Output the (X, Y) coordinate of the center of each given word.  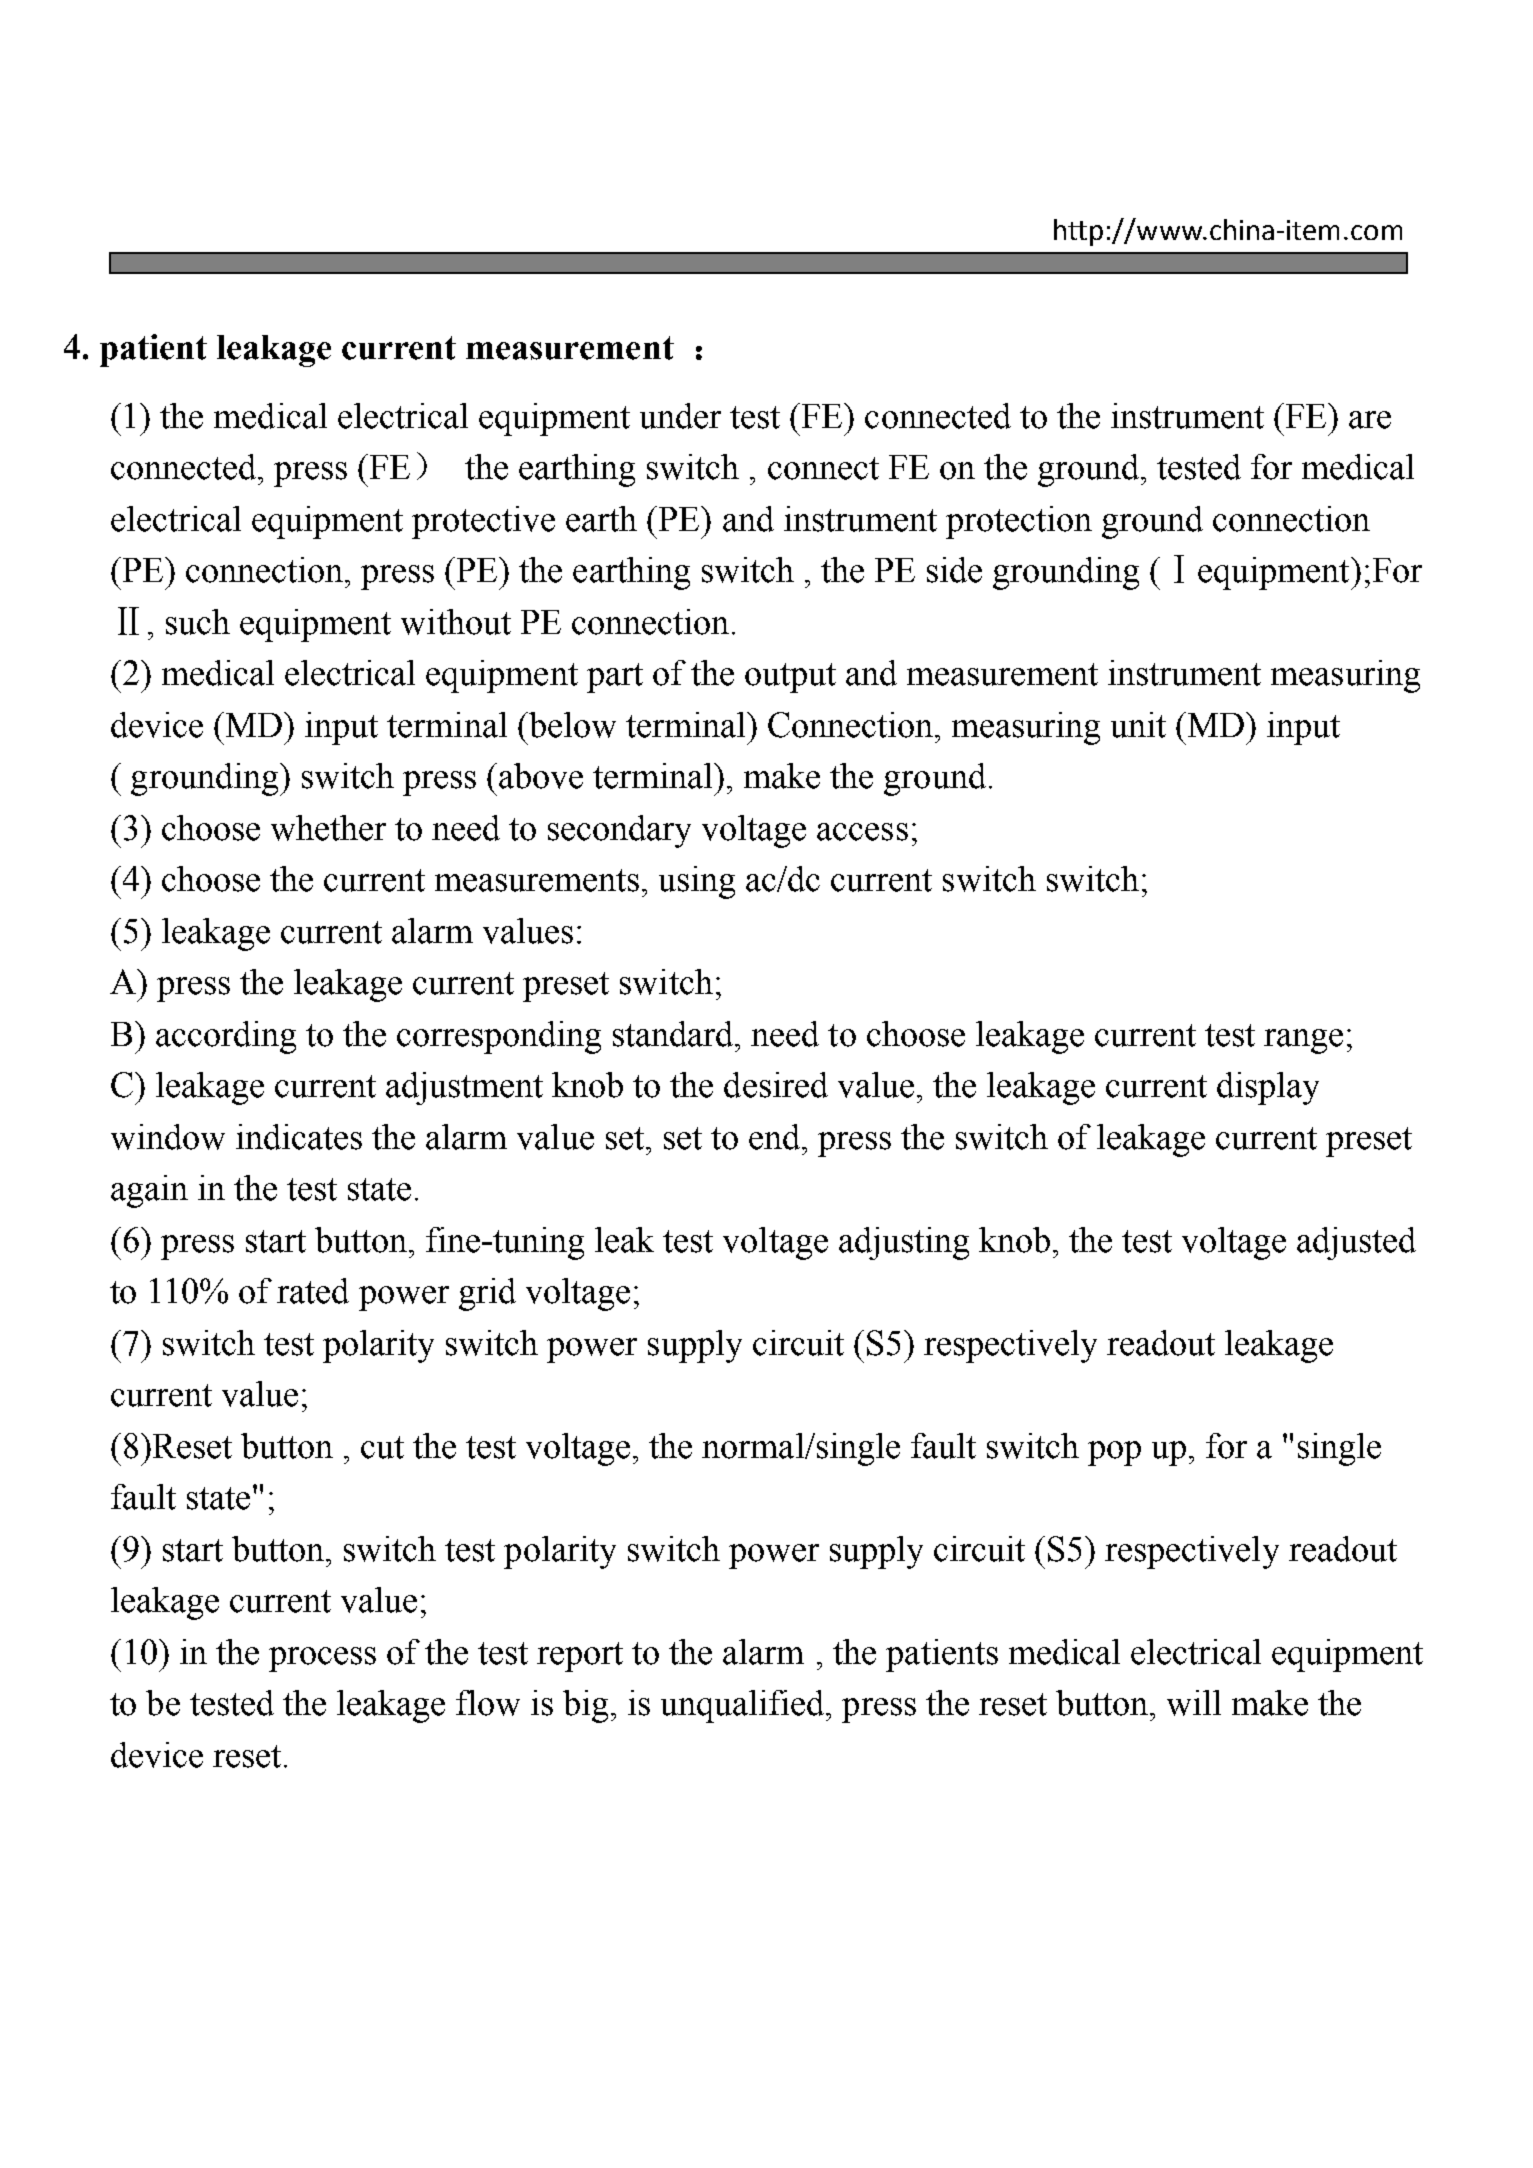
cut (382, 1447)
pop (1114, 1453)
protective (483, 522)
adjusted (1356, 1243)
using (697, 882)
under (680, 416)
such (198, 622)
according (226, 1037)
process (322, 1659)
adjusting (904, 1243)
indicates (299, 1137)
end (776, 1137)
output (790, 678)
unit (1138, 725)
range (1303, 1041)
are (1370, 420)
